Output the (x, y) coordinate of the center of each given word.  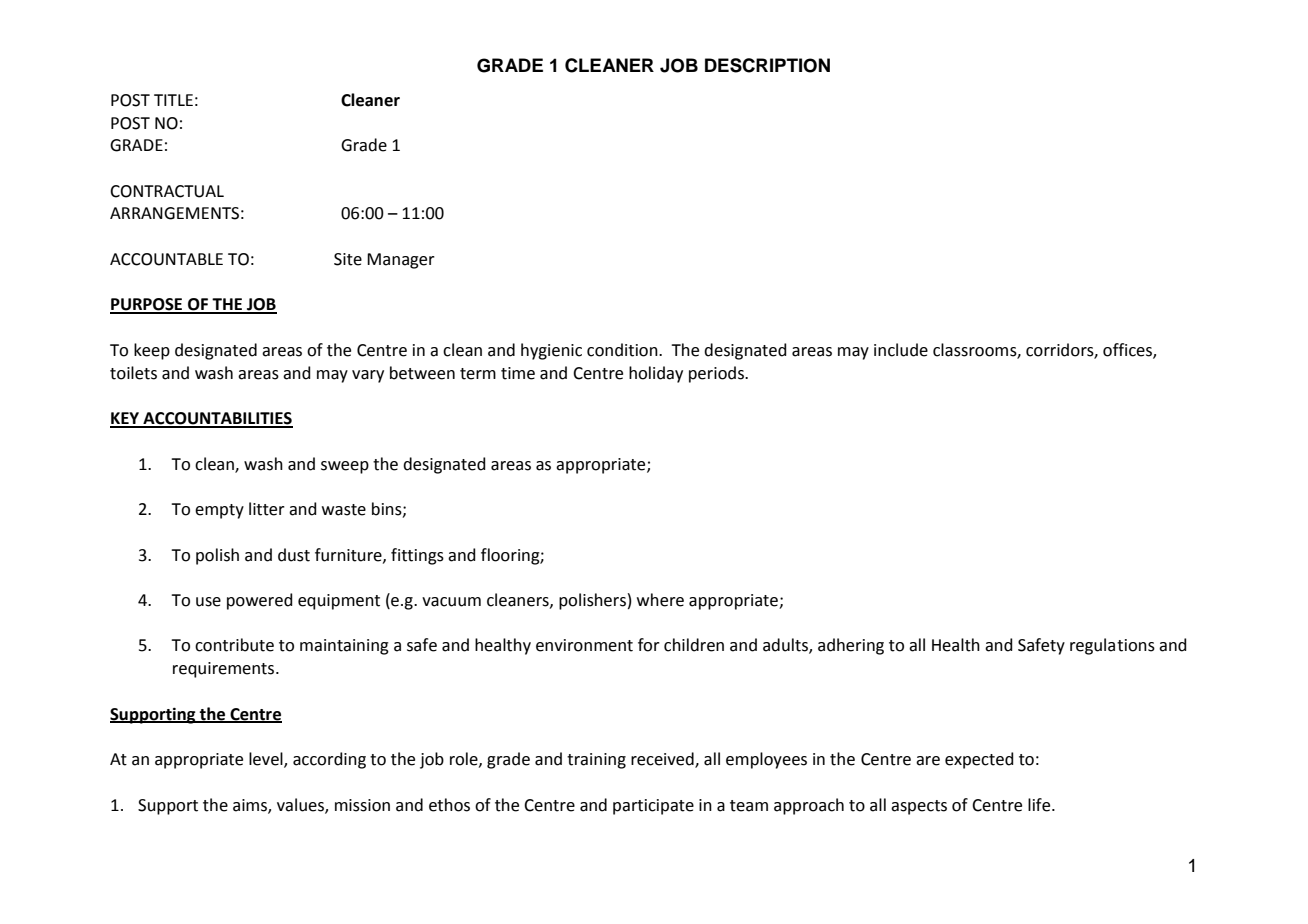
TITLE (173, 100)
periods (717, 374)
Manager (401, 261)
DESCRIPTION (767, 65)
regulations (1112, 646)
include (901, 350)
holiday (656, 374)
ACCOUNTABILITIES (217, 419)
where (660, 600)
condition (623, 350)
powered (260, 601)
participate (653, 807)
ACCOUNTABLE (166, 259)
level (267, 760)
